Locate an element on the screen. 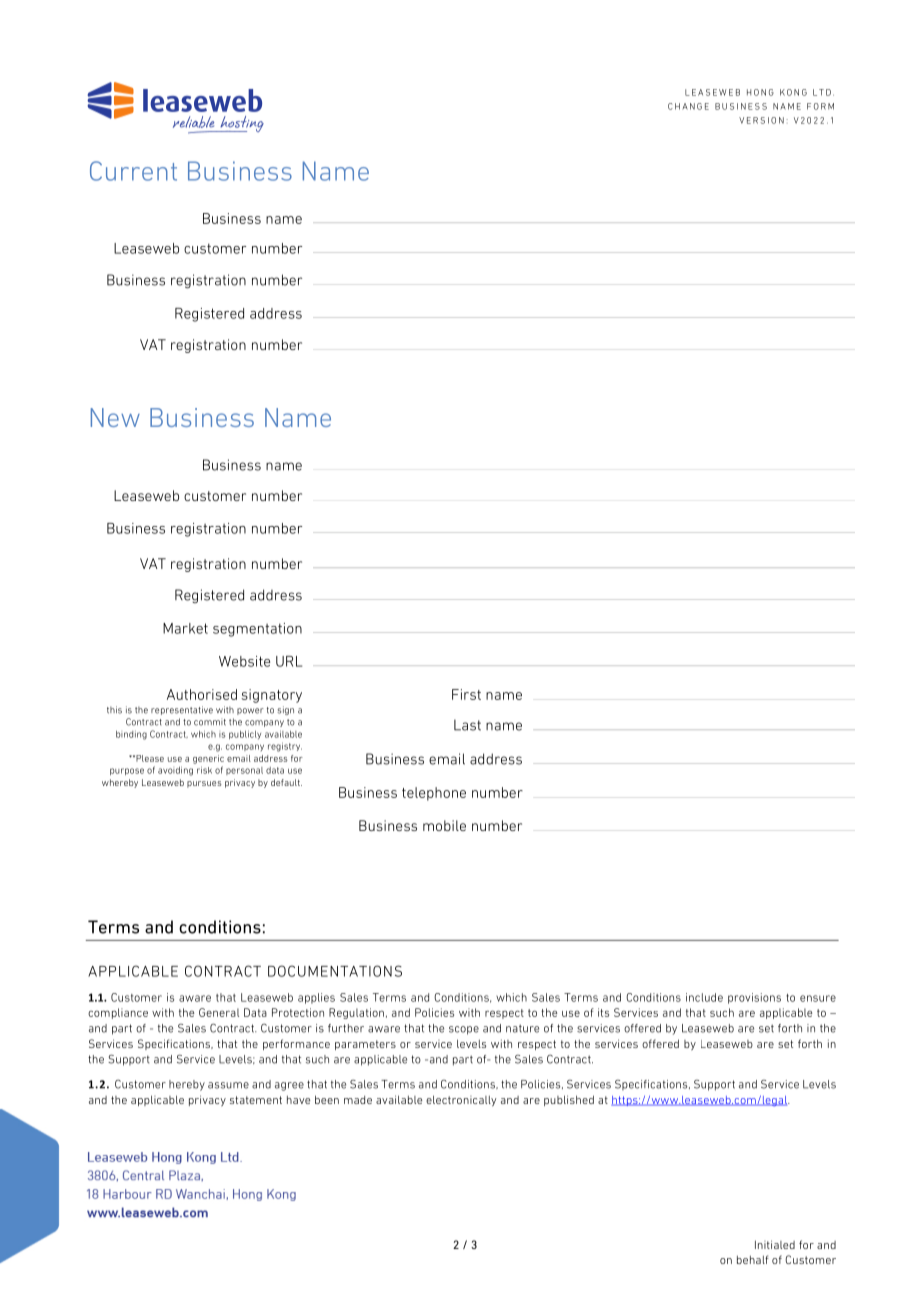 The height and width of the screenshot is (1308, 924). Last is located at coordinates (467, 725).
